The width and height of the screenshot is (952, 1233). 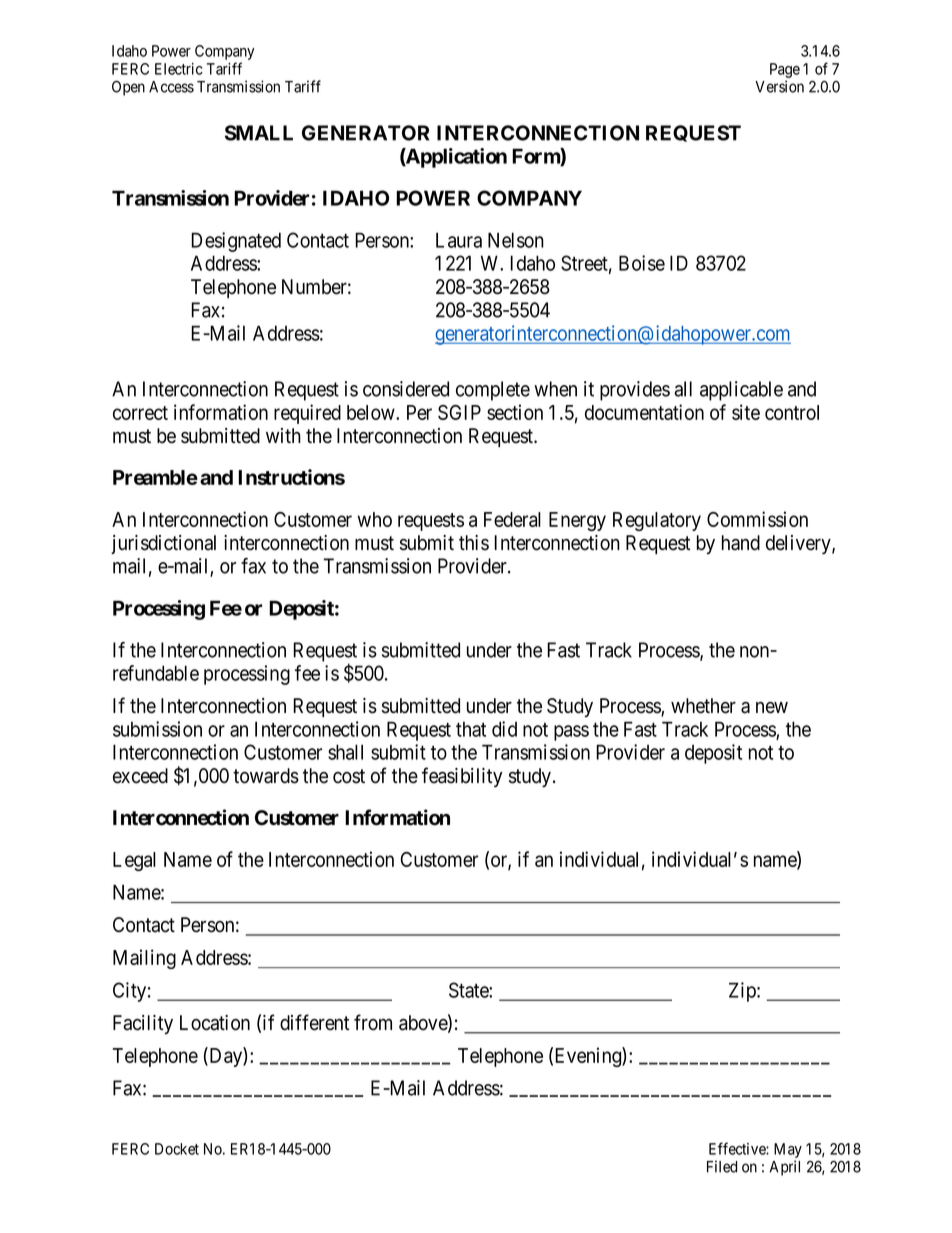 I want to click on hand, so click(x=741, y=543).
